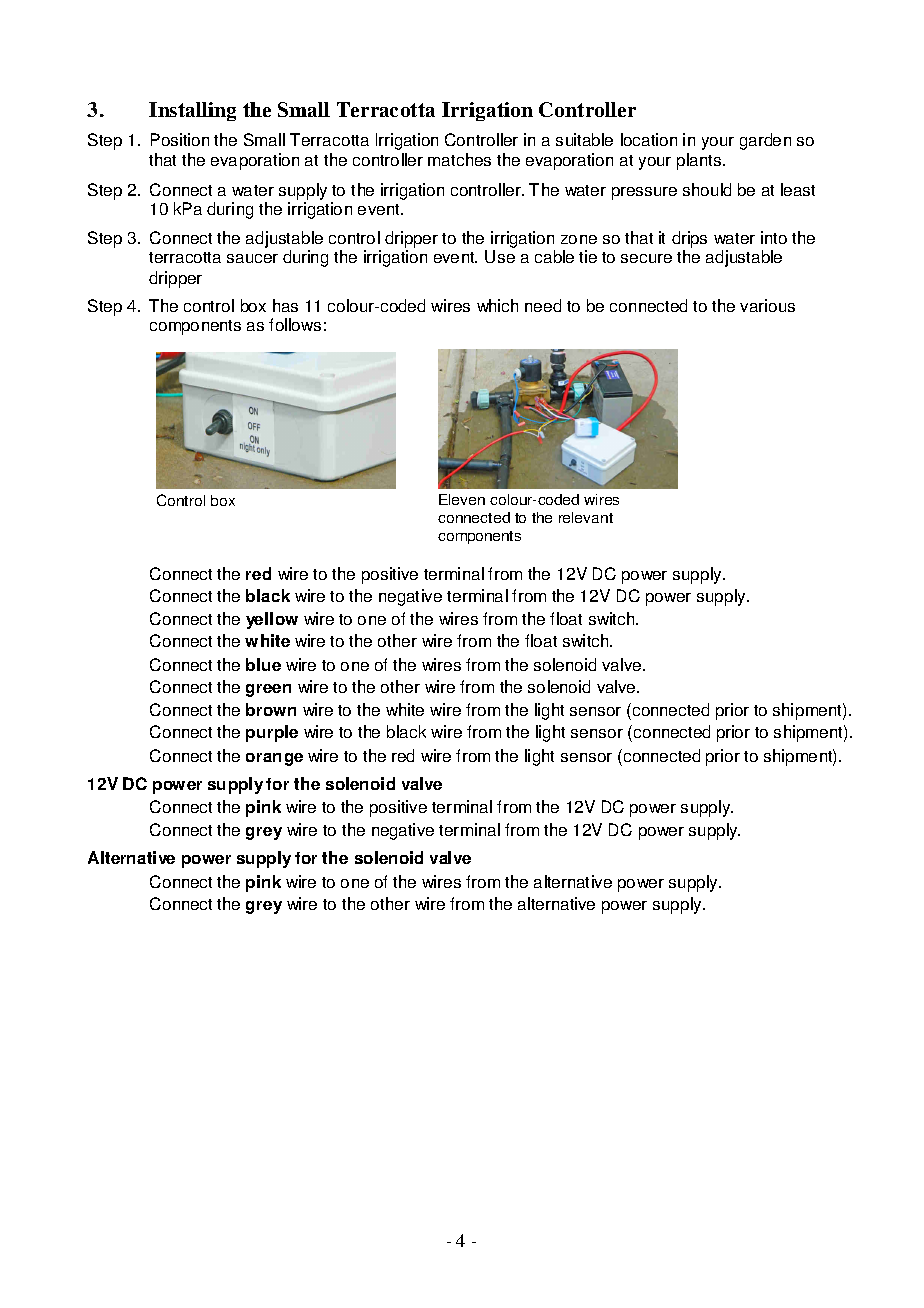 The height and width of the screenshot is (1308, 924). What do you see at coordinates (459, 159) in the screenshot?
I see `matches` at bounding box center [459, 159].
